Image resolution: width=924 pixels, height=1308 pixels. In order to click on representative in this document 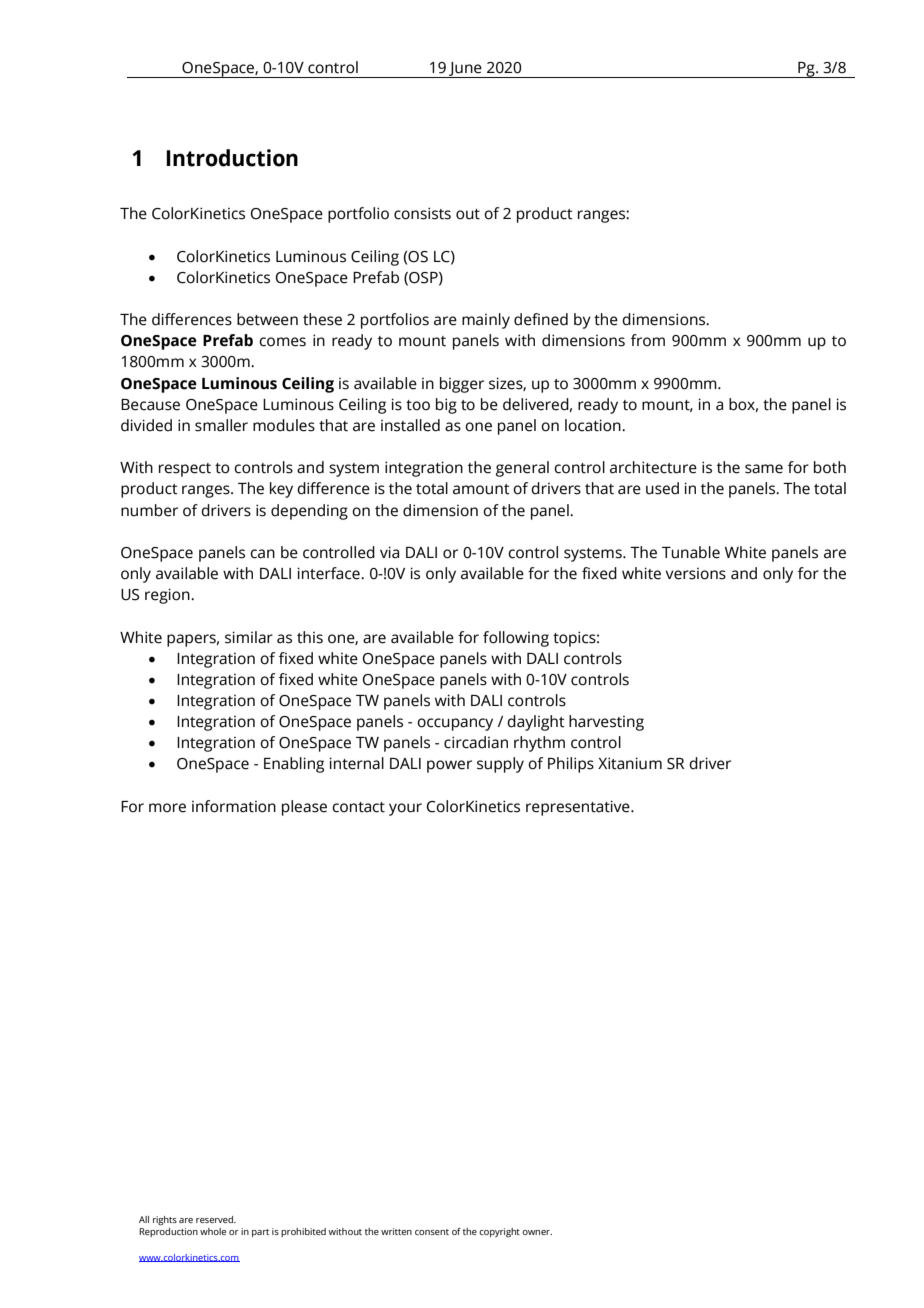, I will do `click(579, 808)`.
